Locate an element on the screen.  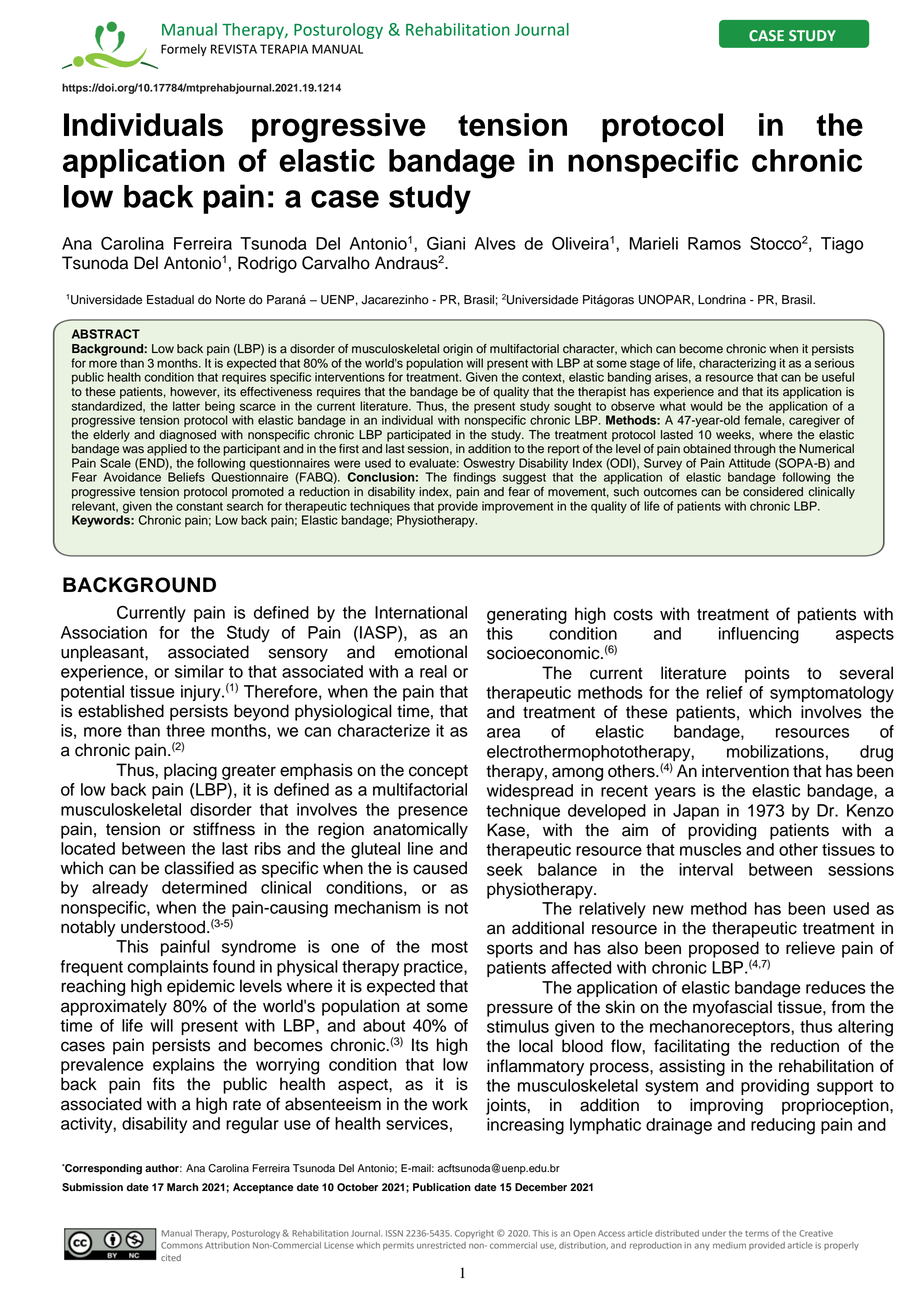
classified is located at coordinates (199, 868).
